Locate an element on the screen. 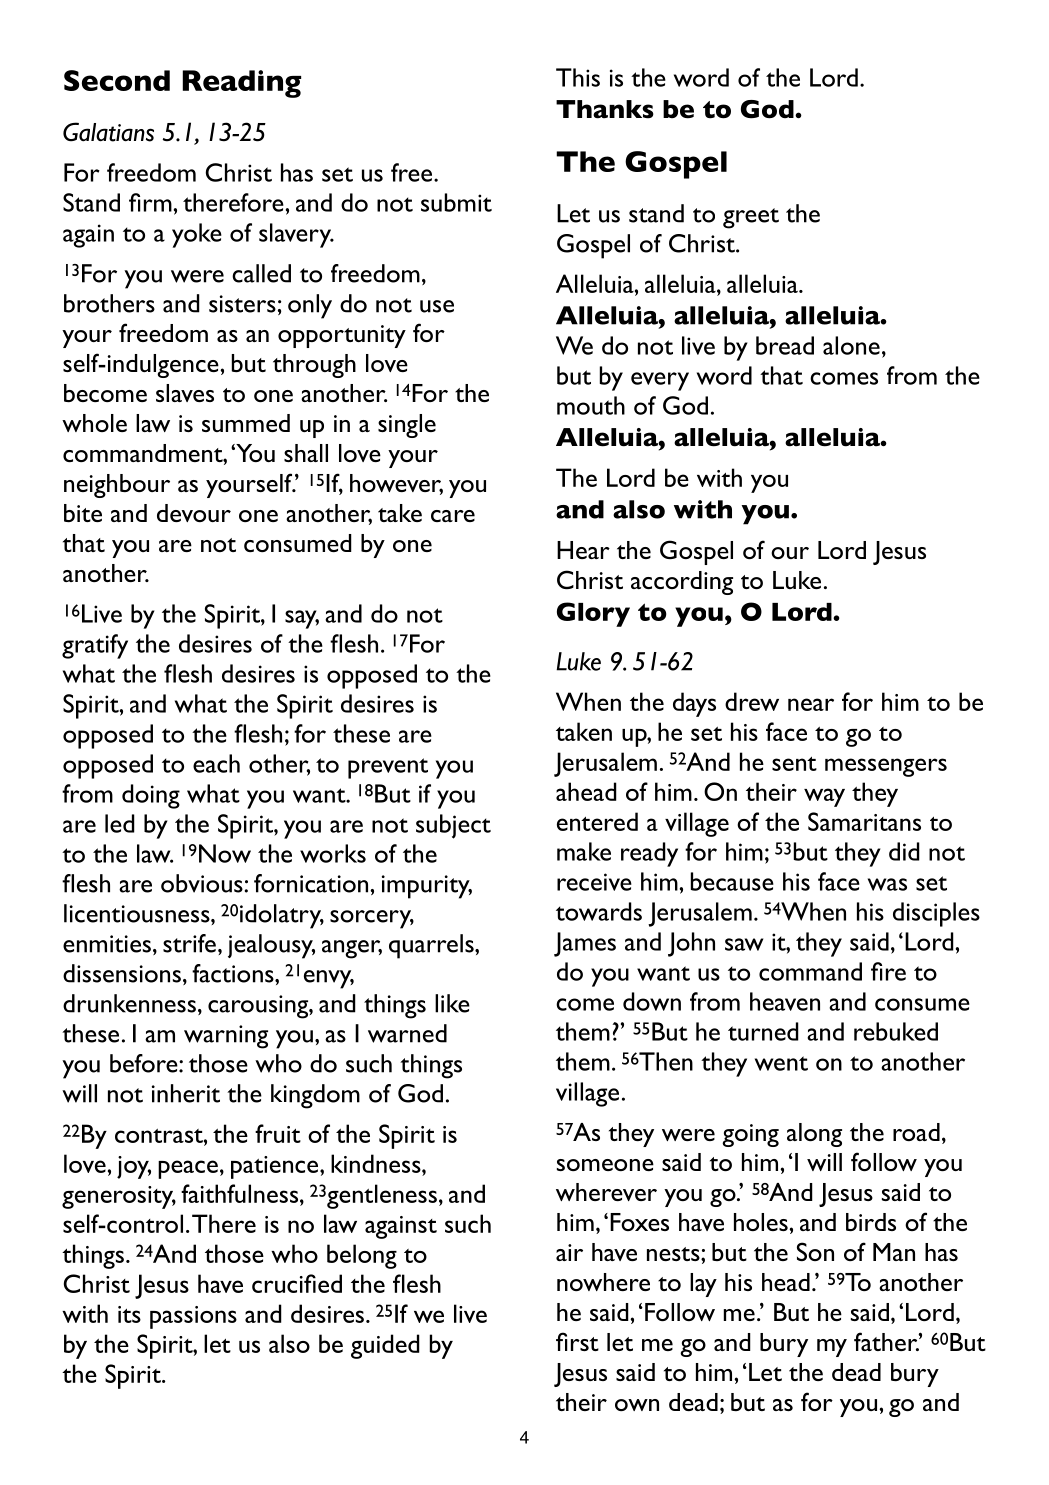  Reading is located at coordinates (241, 84).
